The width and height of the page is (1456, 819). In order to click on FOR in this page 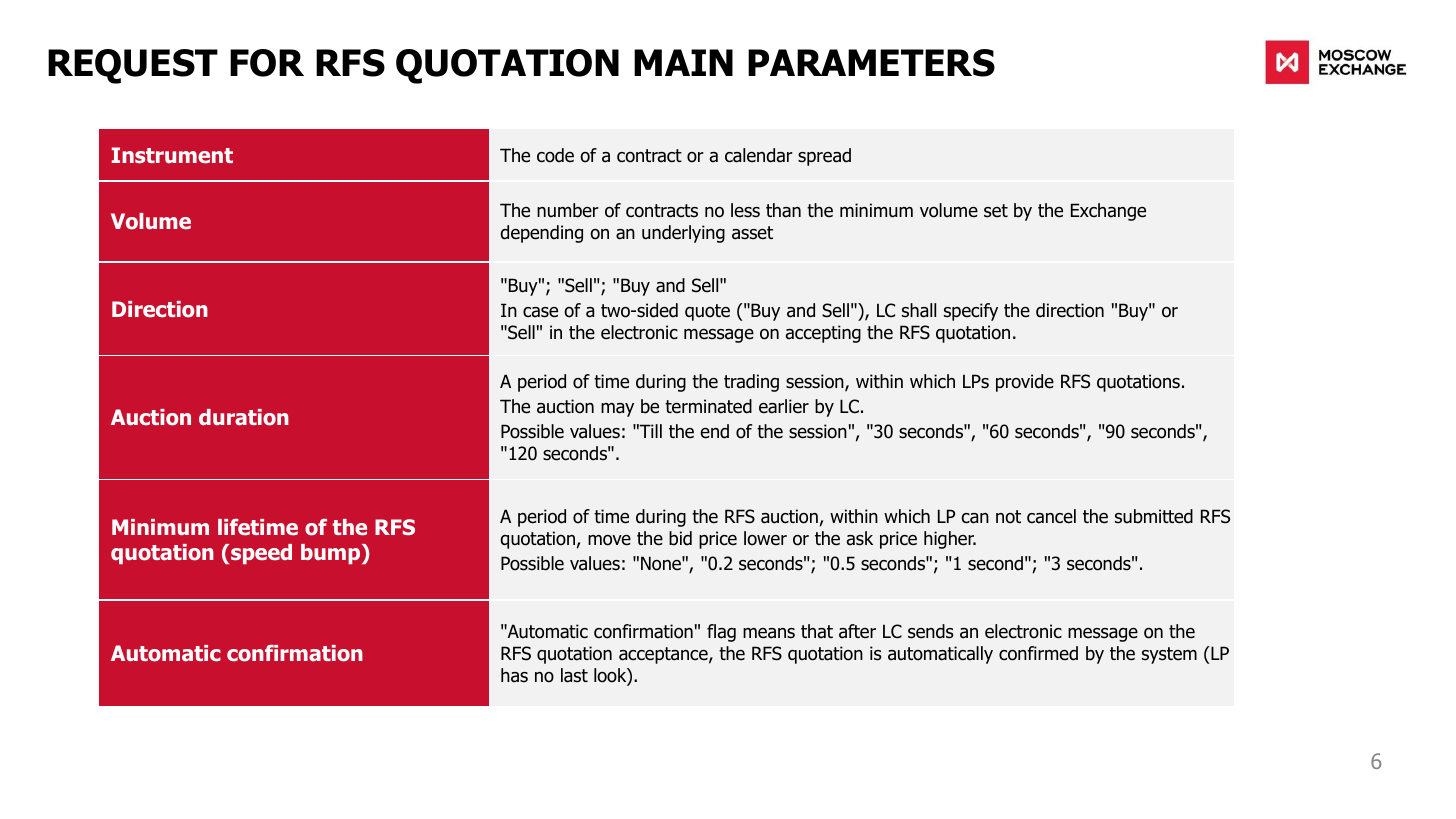, I will do `click(267, 63)`.
